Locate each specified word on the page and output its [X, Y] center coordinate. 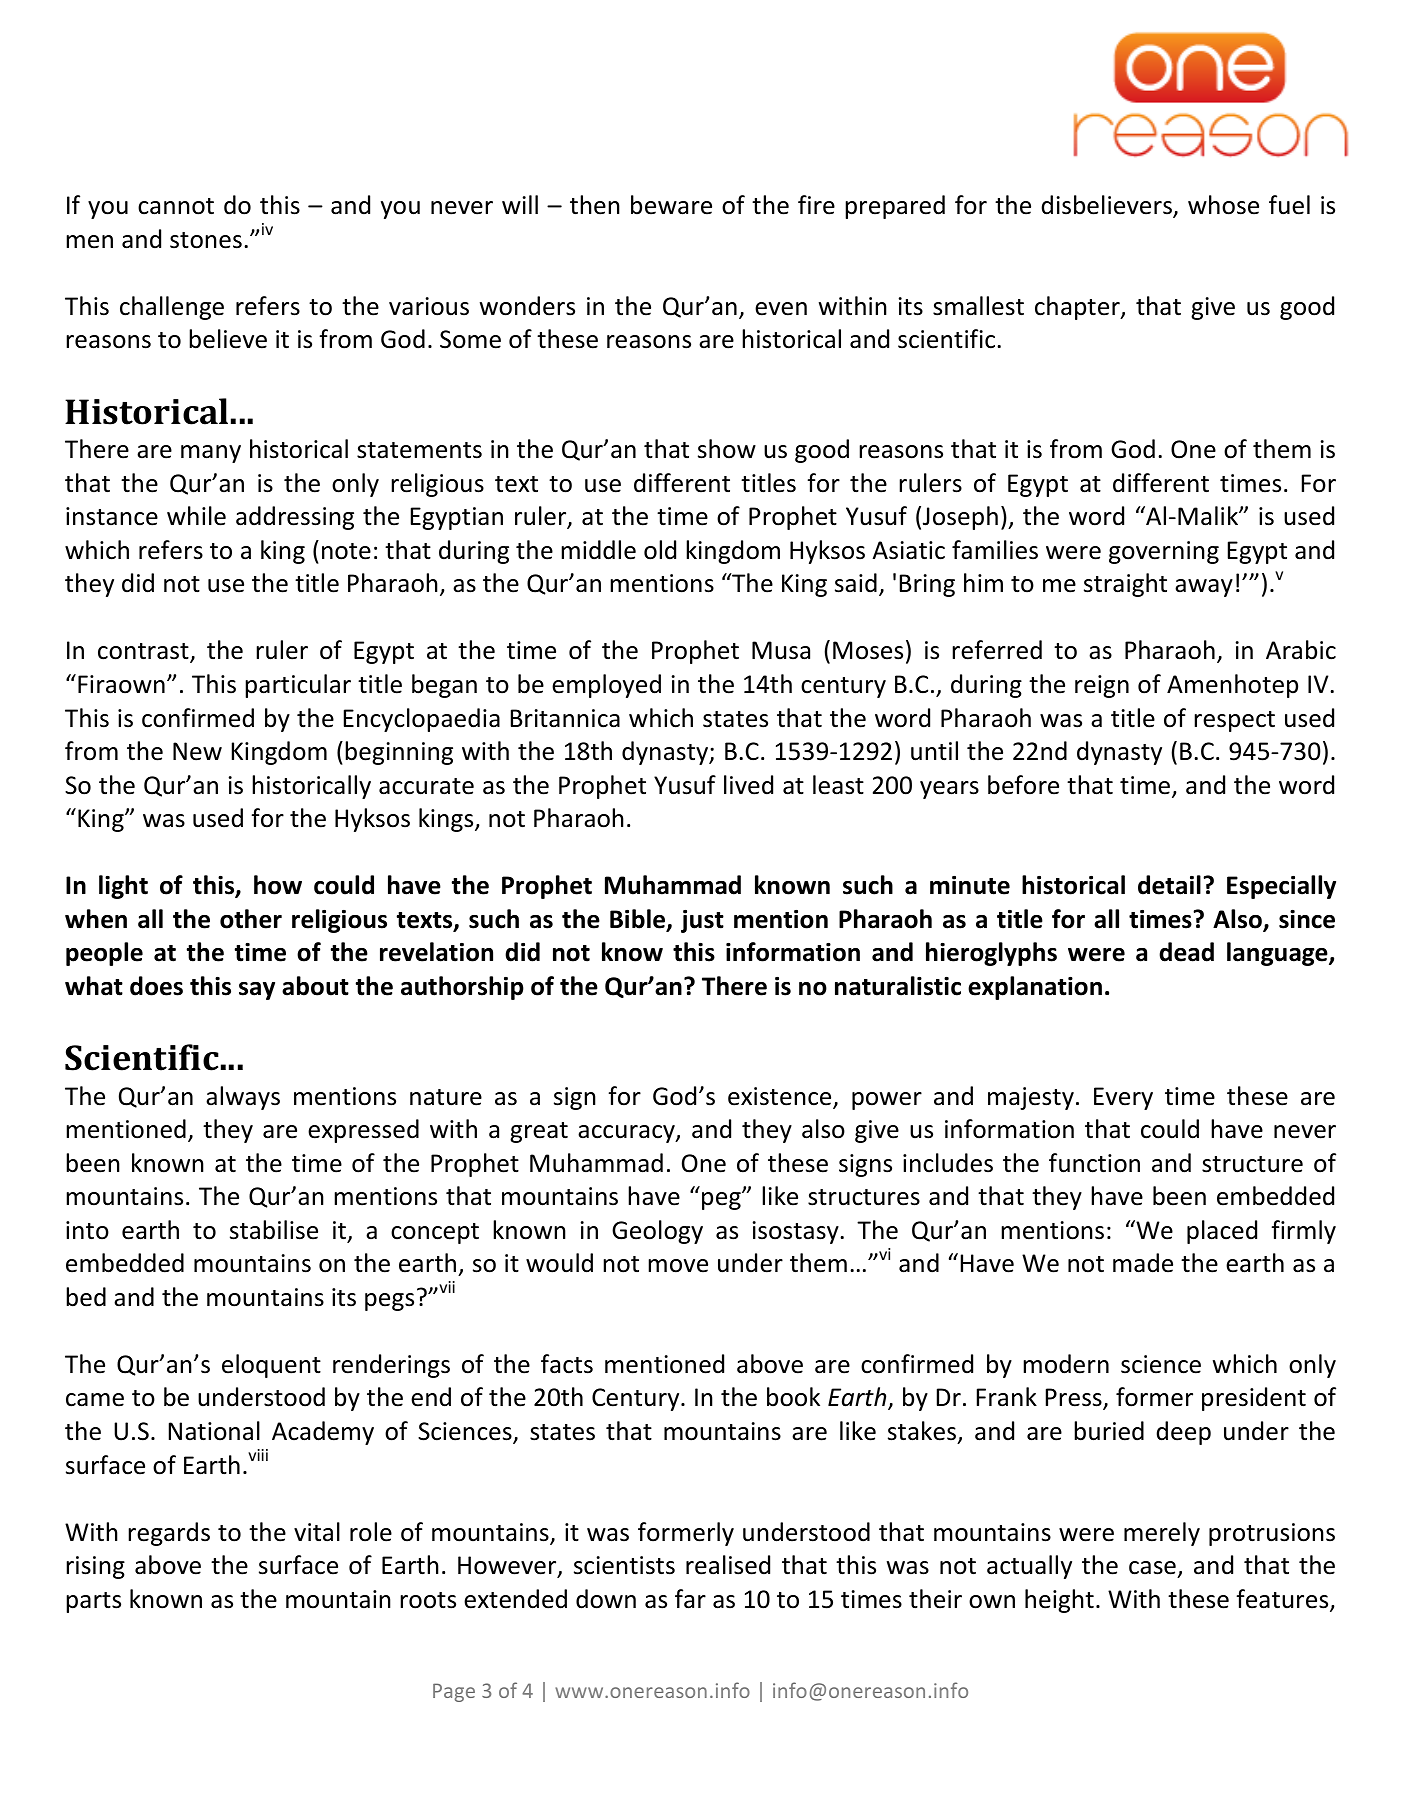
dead [1186, 952]
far [690, 1599]
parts [93, 1602]
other [251, 919]
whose [1223, 205]
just [702, 921]
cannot [176, 206]
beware [671, 205]
